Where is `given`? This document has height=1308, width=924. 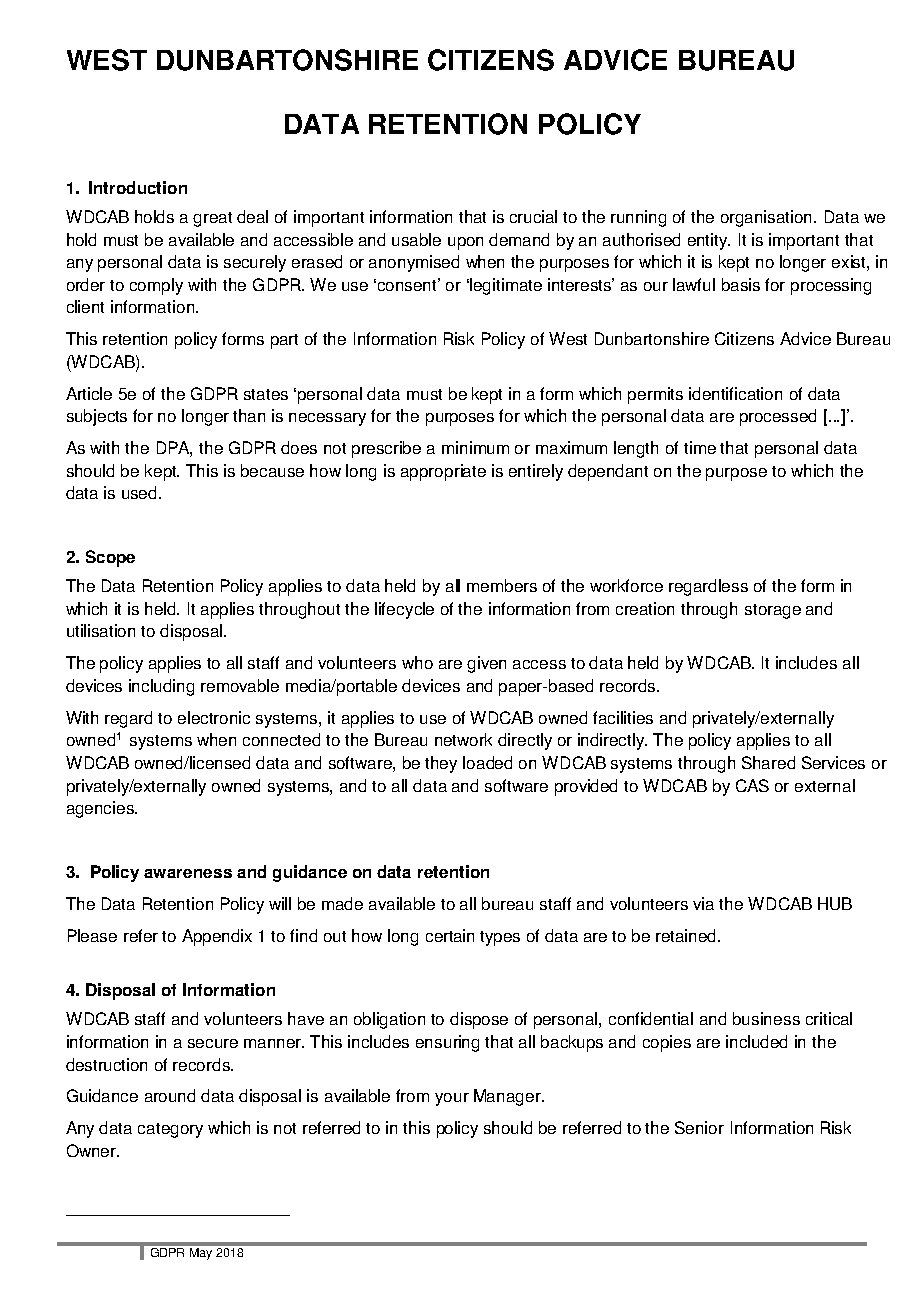
given is located at coordinates (486, 664).
